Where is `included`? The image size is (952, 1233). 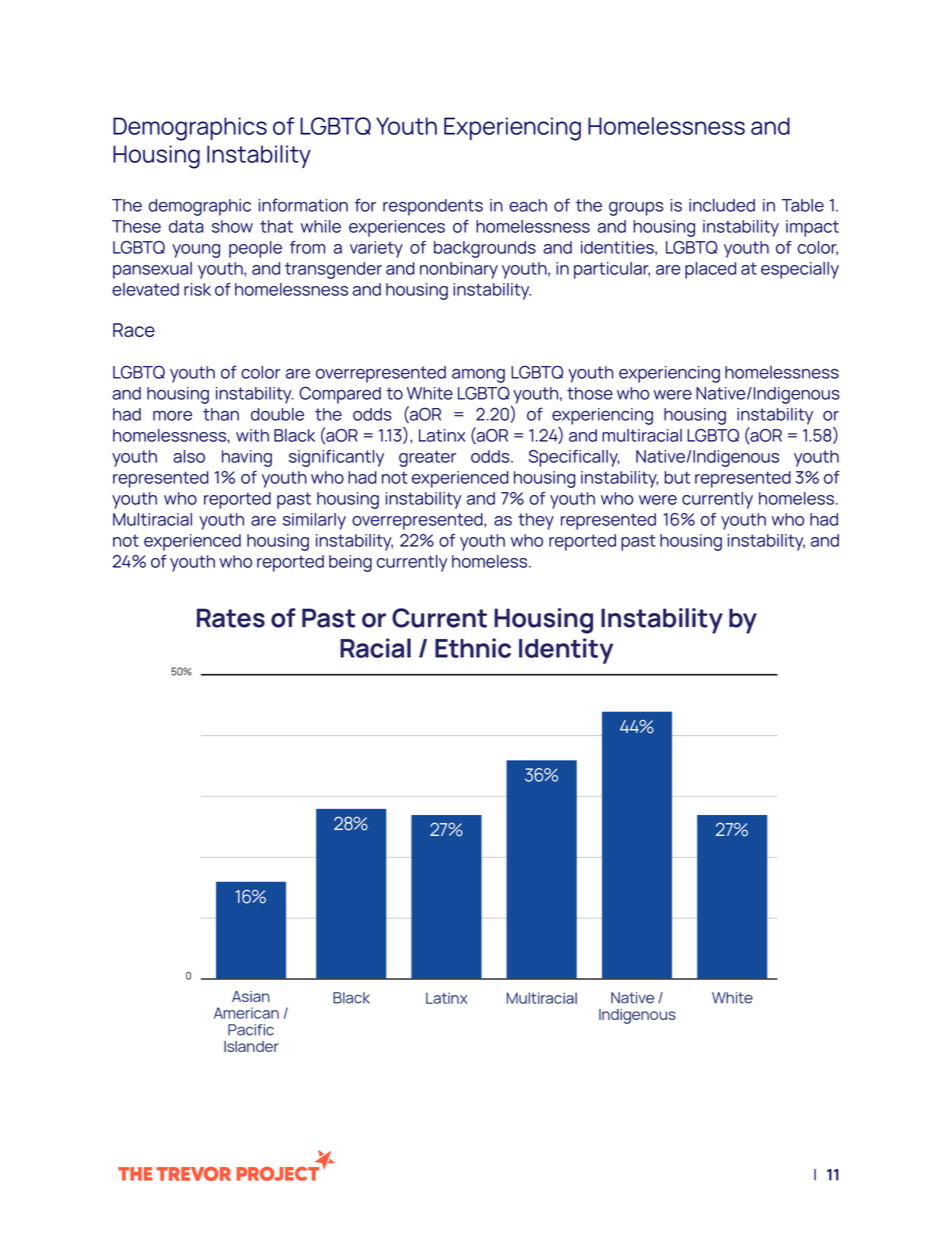 included is located at coordinates (722, 205).
